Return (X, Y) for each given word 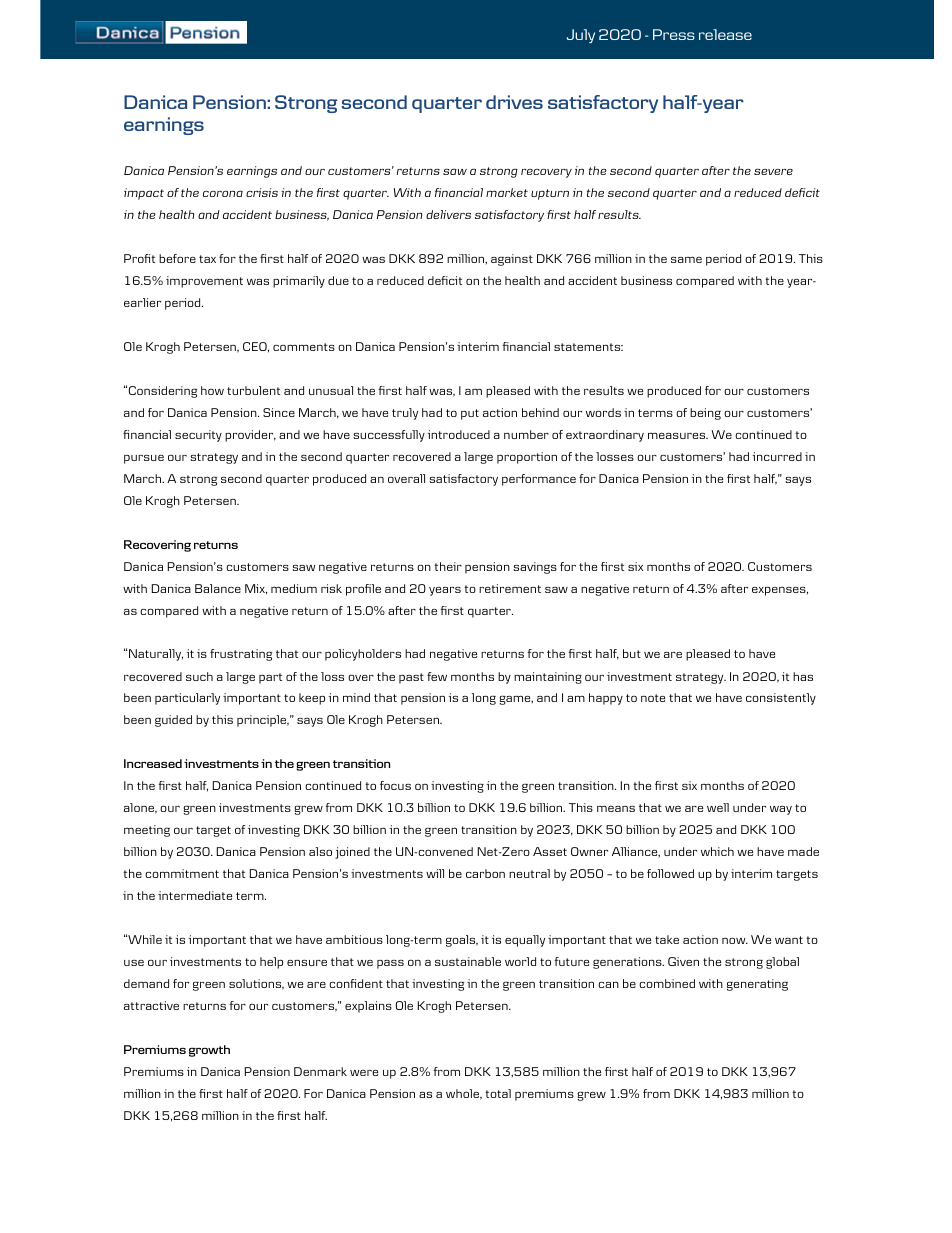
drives (514, 102)
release (725, 34)
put (470, 414)
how (212, 390)
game (516, 700)
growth (209, 1051)
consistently (781, 699)
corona (223, 193)
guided (173, 721)
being (705, 414)
